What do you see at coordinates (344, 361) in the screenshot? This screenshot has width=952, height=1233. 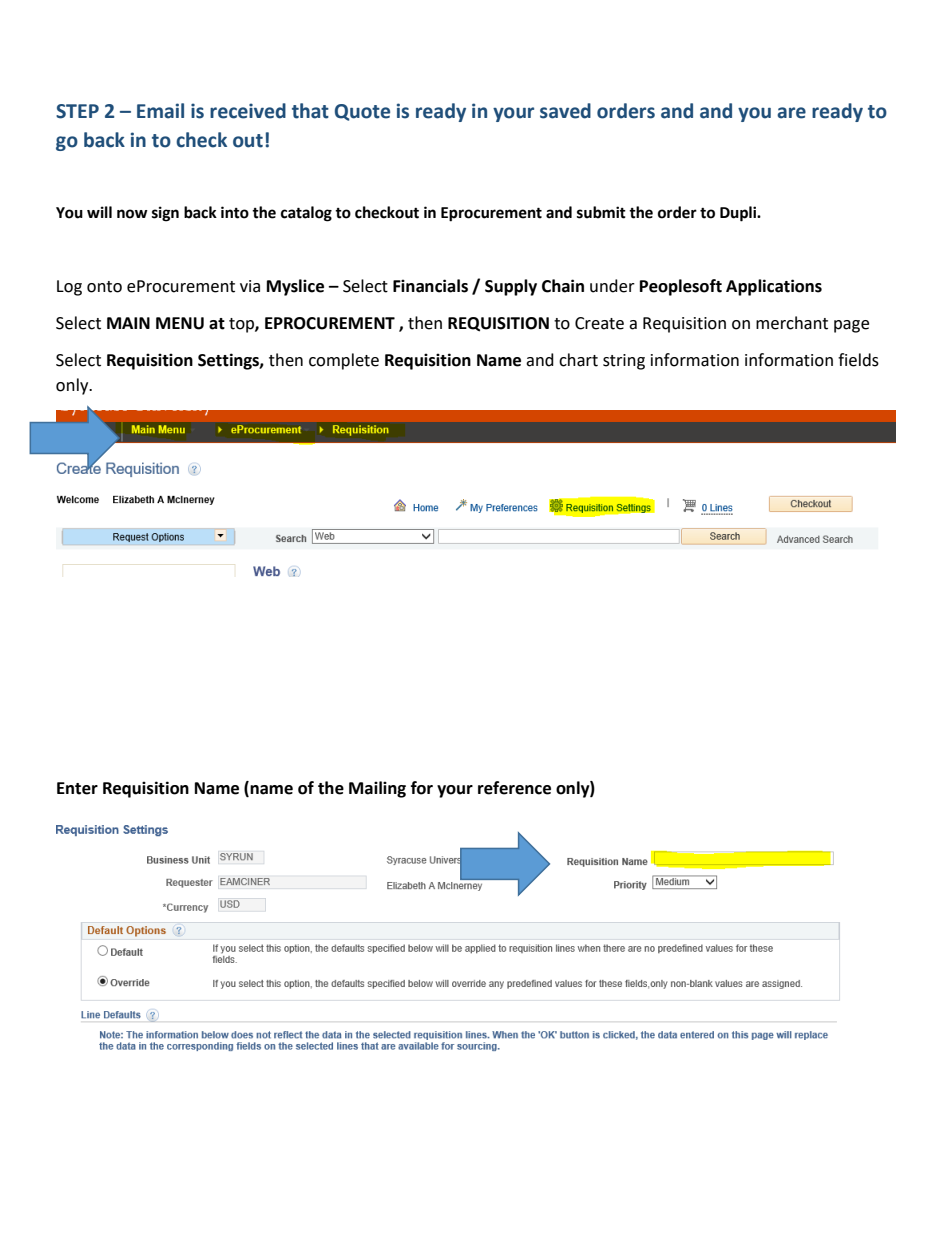 I see `complete` at bounding box center [344, 361].
